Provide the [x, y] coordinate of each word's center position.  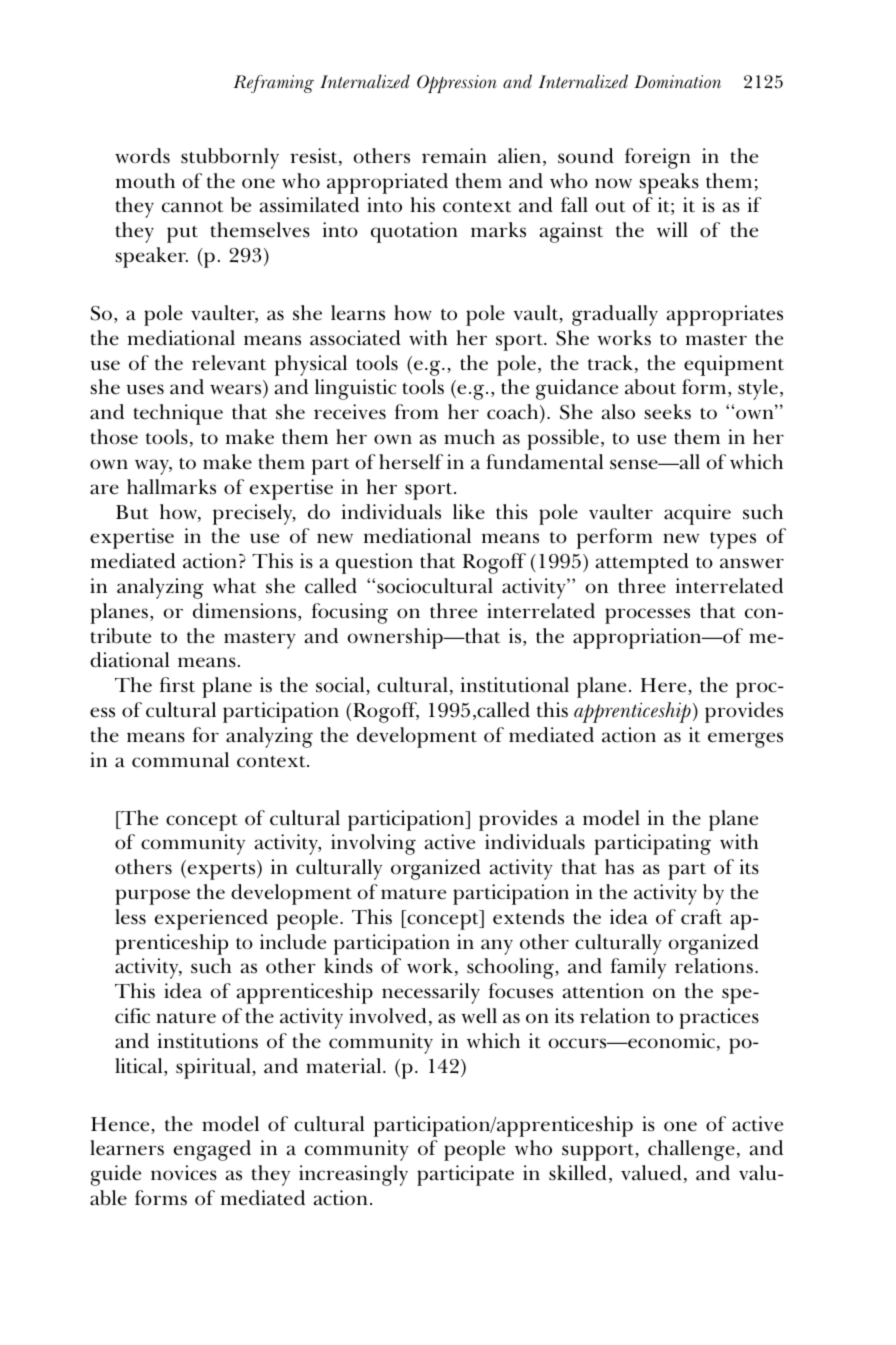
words [142, 156]
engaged [212, 1150]
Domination [677, 82]
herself [411, 462]
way [153, 467]
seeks [667, 412]
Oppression [457, 84]
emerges [745, 740]
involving [373, 844]
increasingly [353, 1175]
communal [180, 760]
